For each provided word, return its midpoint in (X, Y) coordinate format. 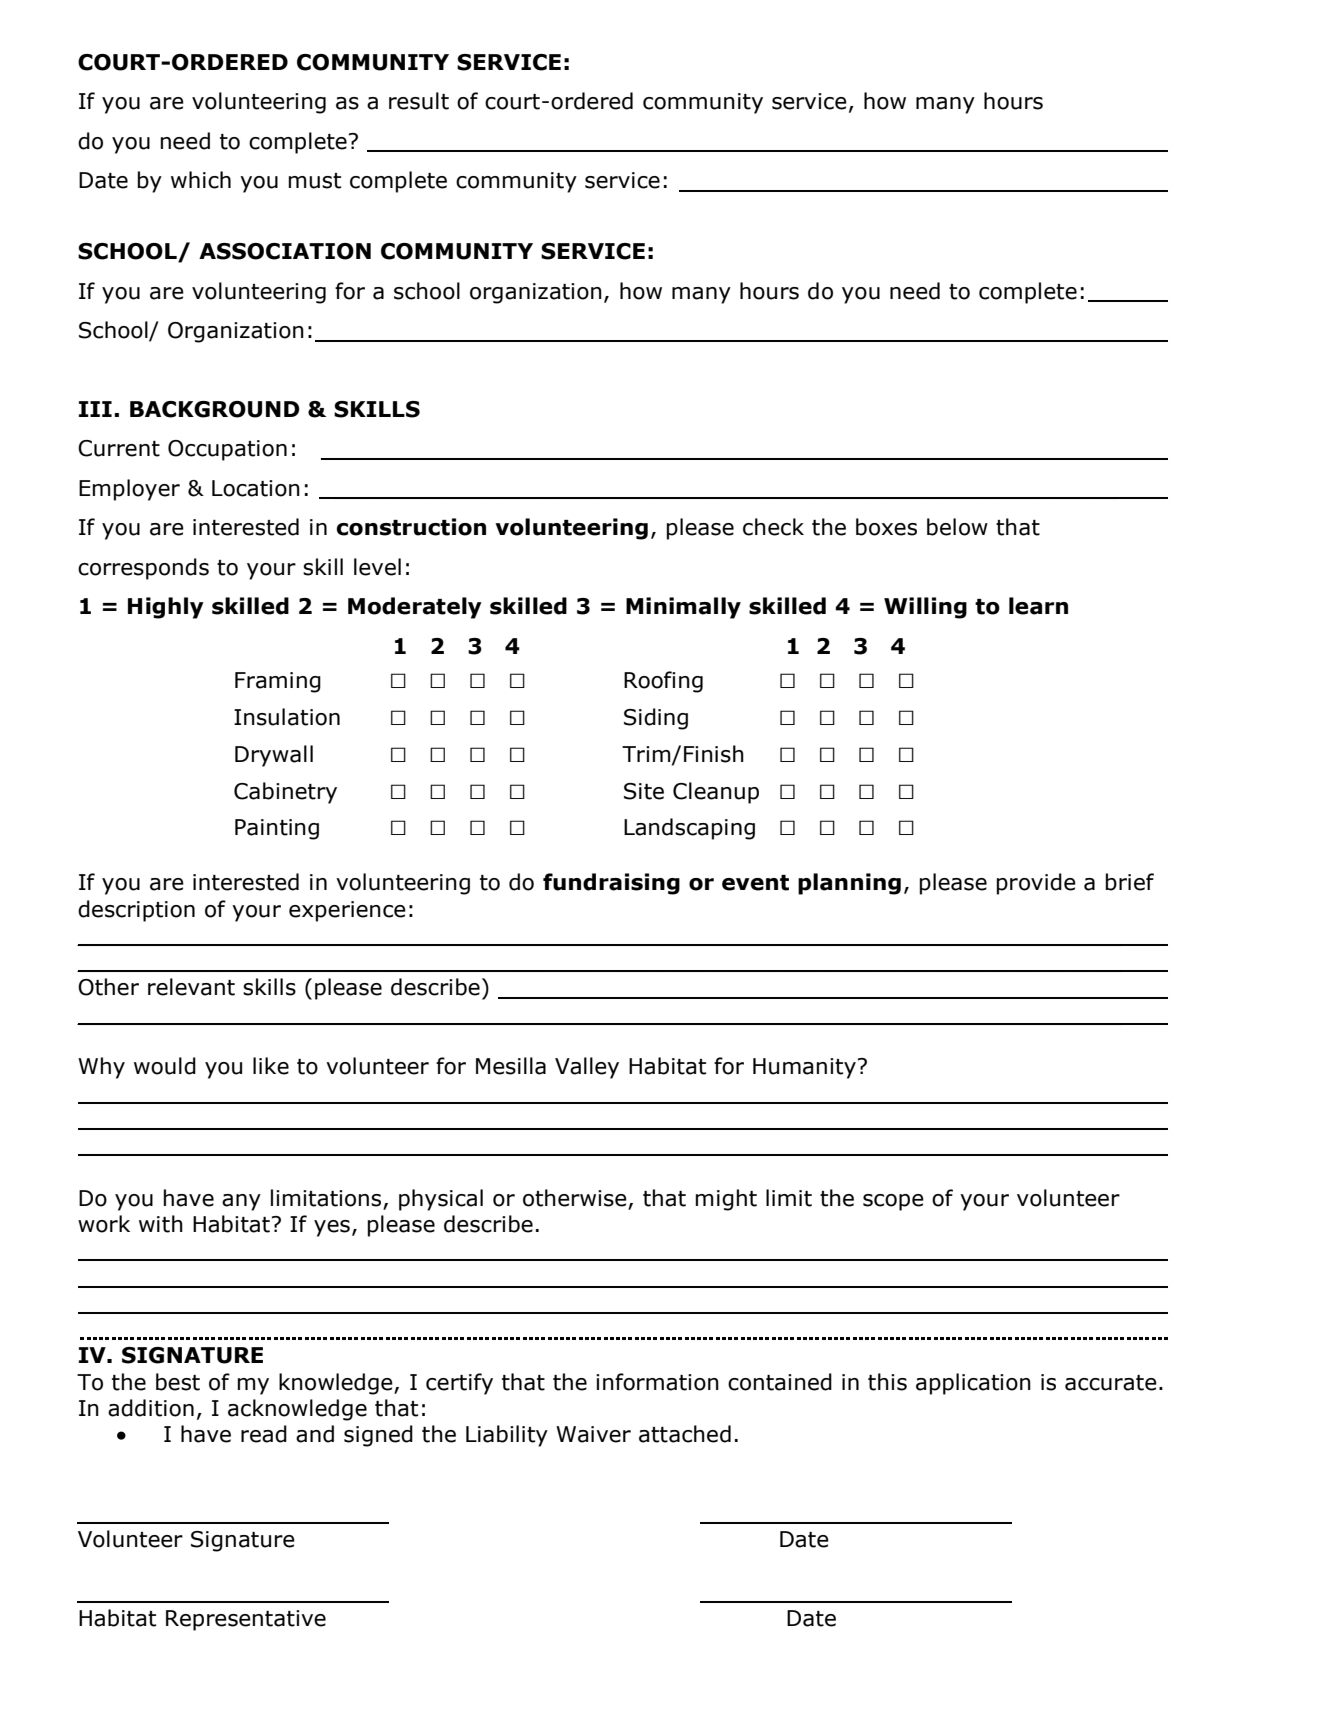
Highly (166, 608)
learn (1038, 606)
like (271, 1066)
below (957, 527)
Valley (587, 1068)
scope (893, 1202)
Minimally (683, 608)
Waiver (593, 1434)
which (201, 180)
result (419, 101)
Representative (246, 1620)
